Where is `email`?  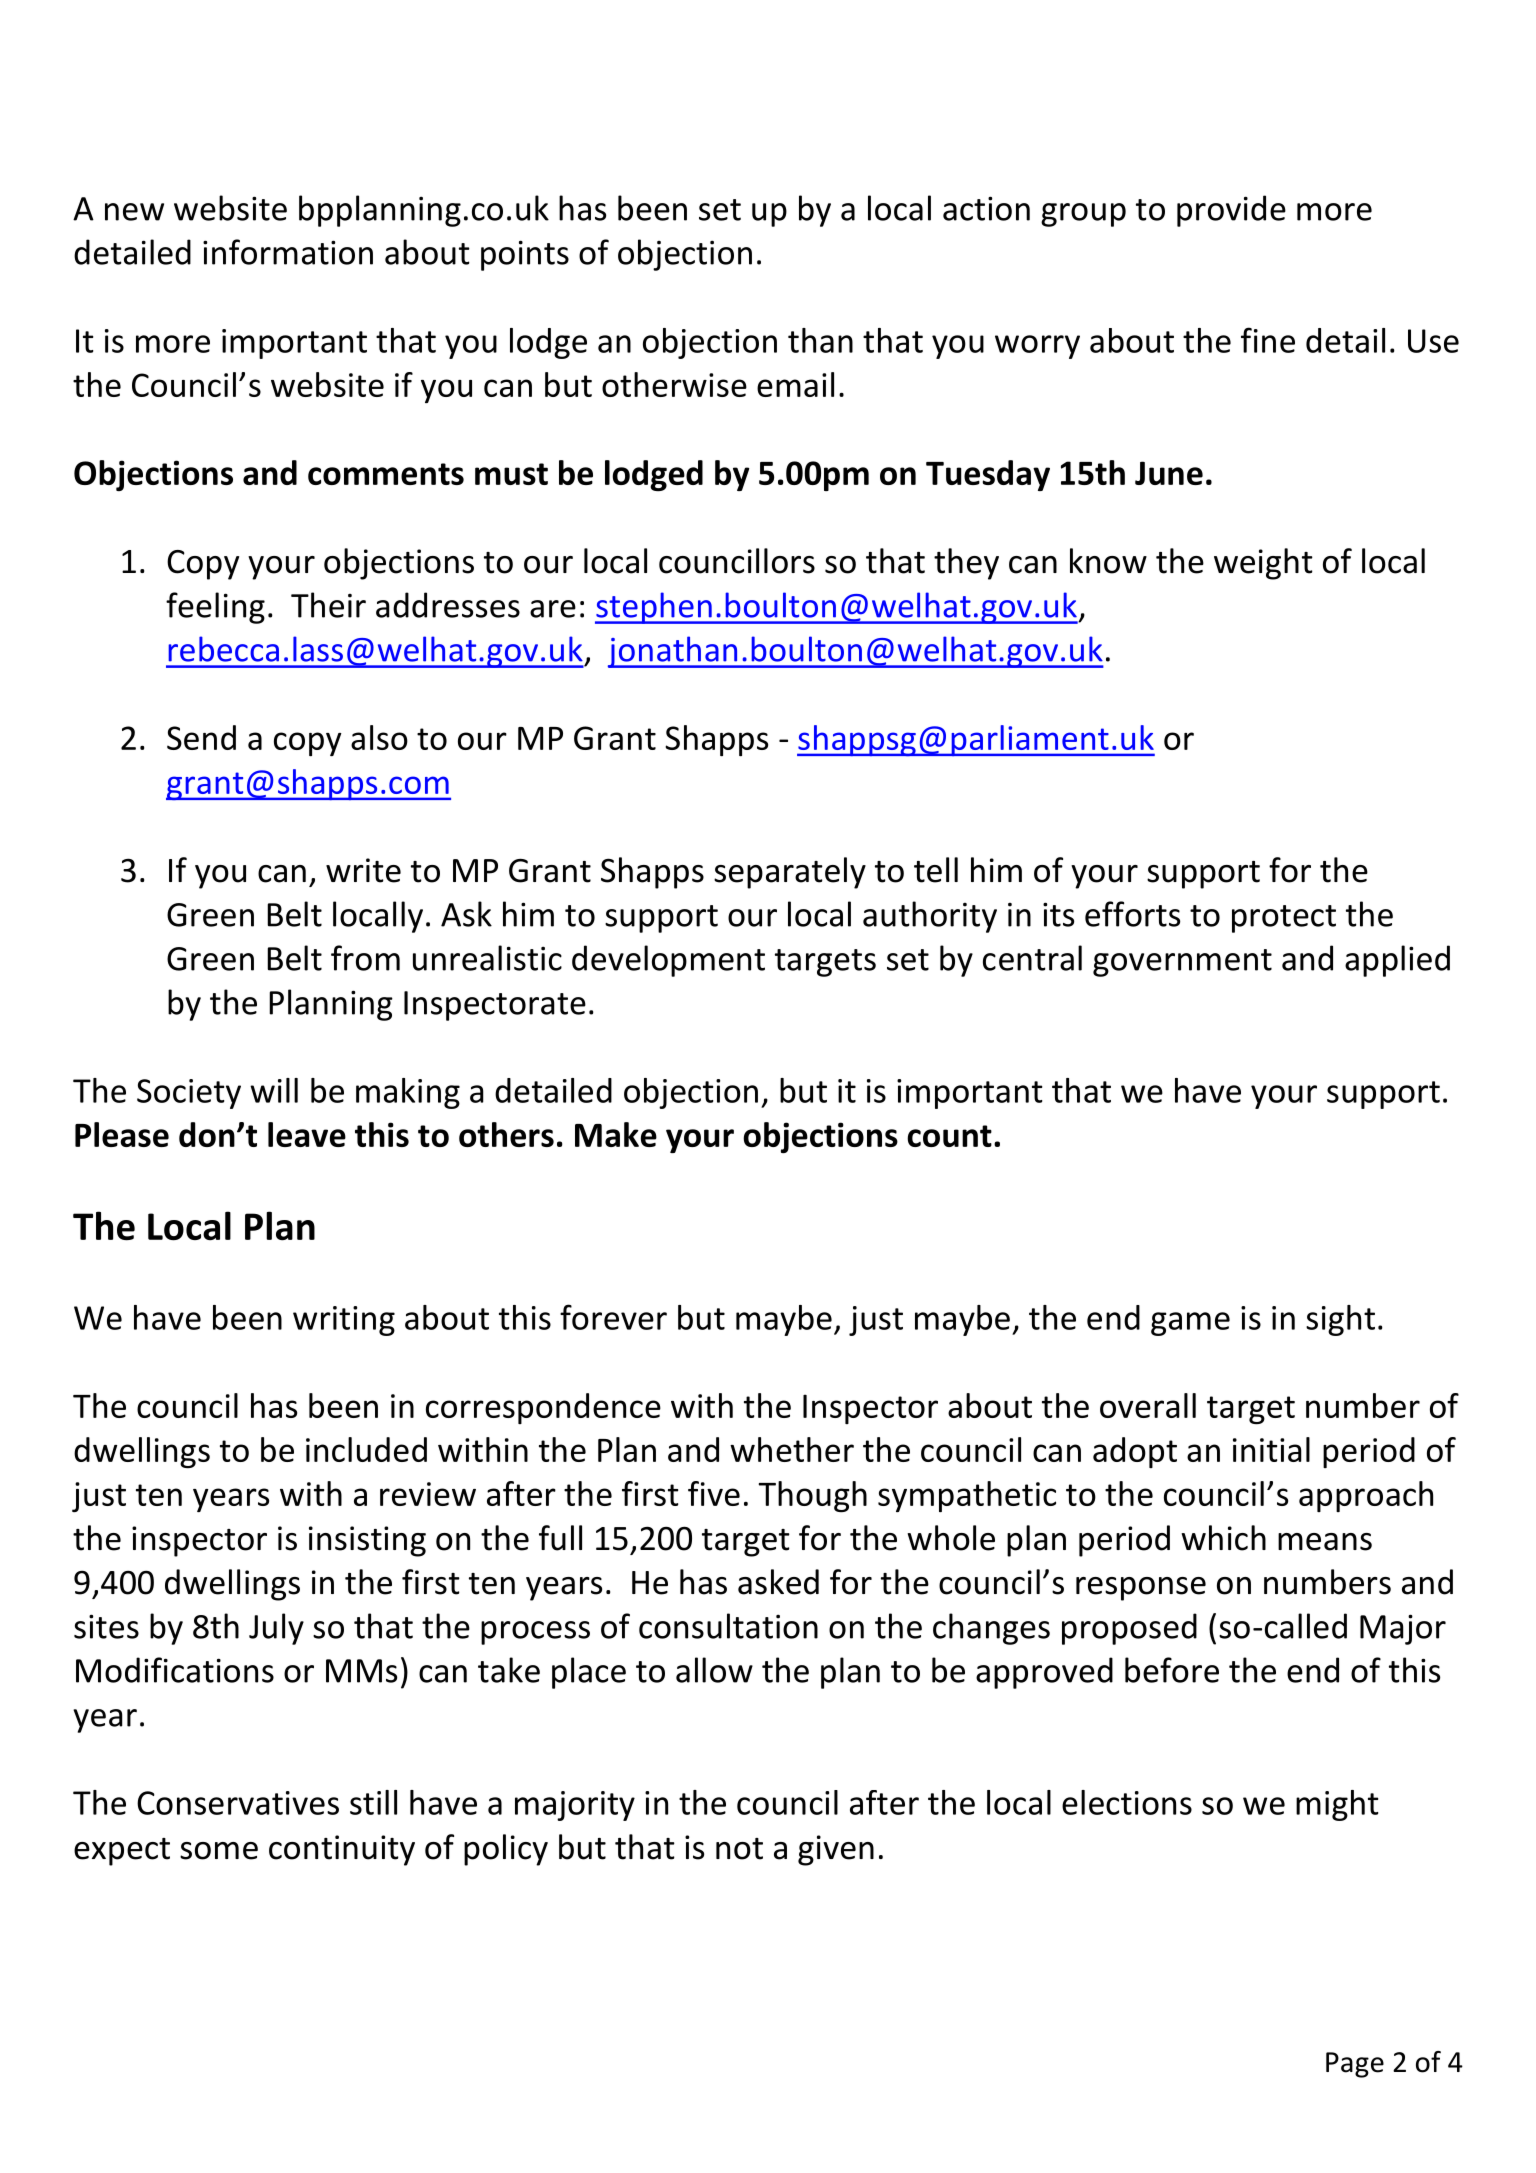
email is located at coordinates (795, 384).
